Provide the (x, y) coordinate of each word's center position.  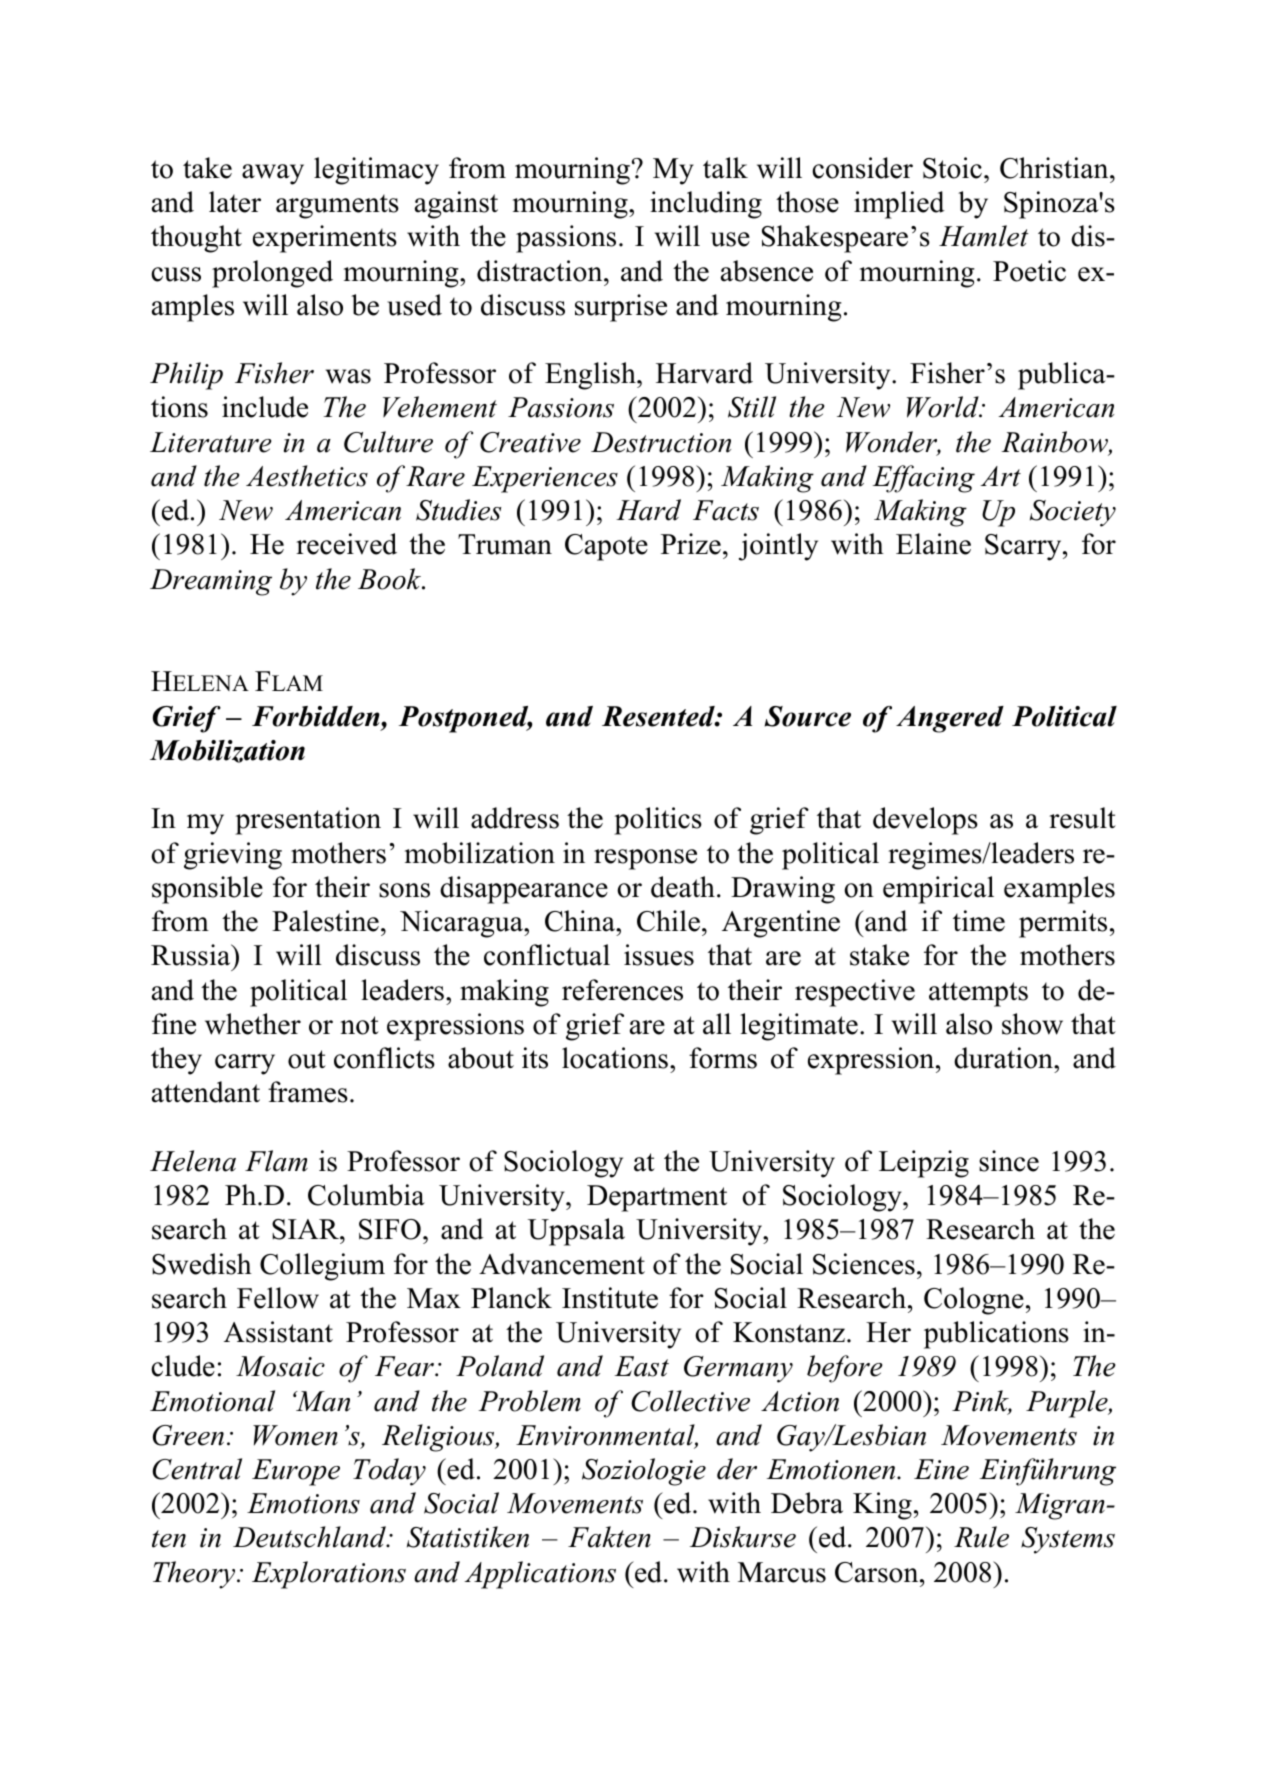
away (273, 174)
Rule (981, 1537)
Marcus (782, 1572)
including (706, 205)
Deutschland (310, 1537)
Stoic (952, 168)
